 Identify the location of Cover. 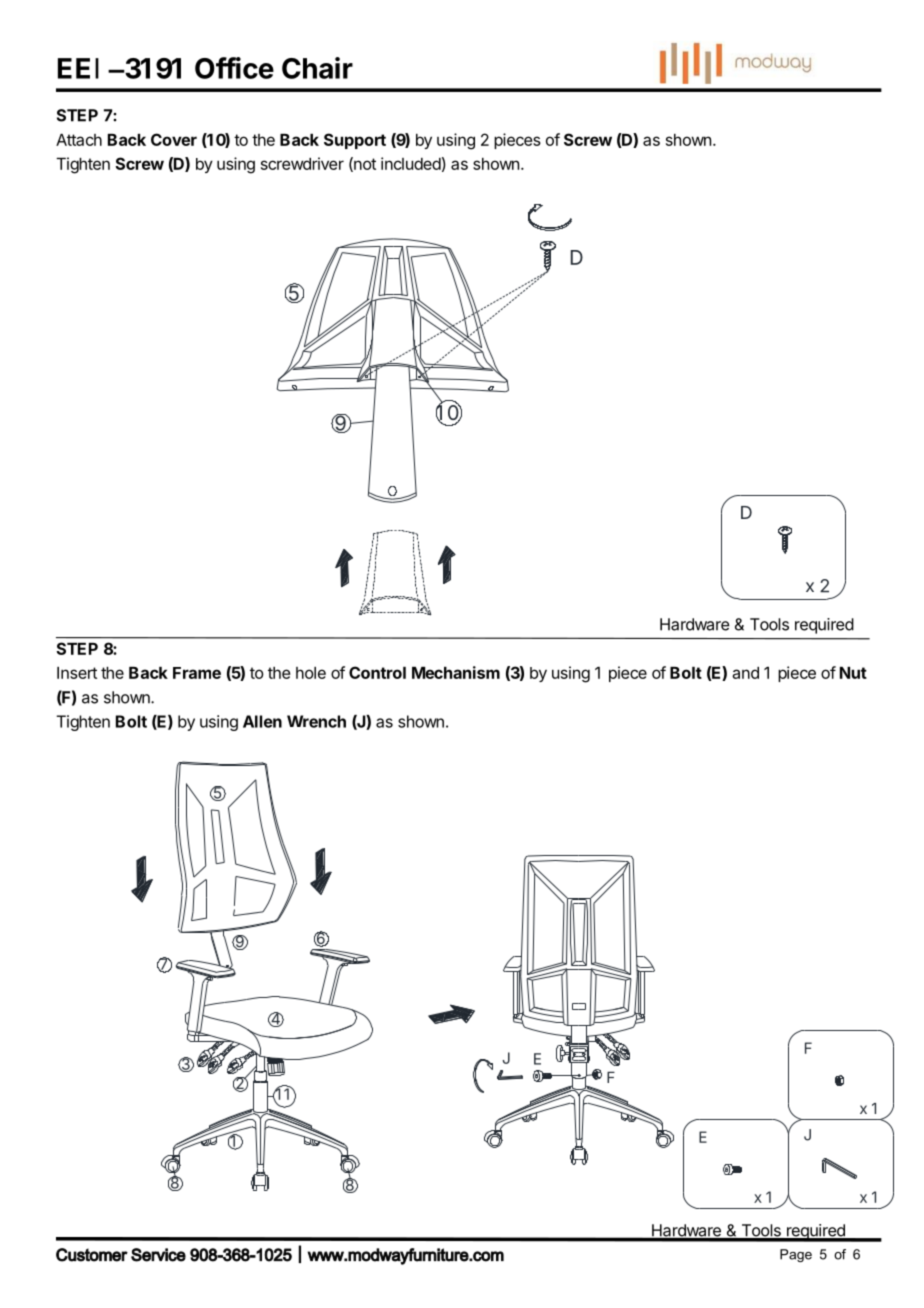
(174, 139).
